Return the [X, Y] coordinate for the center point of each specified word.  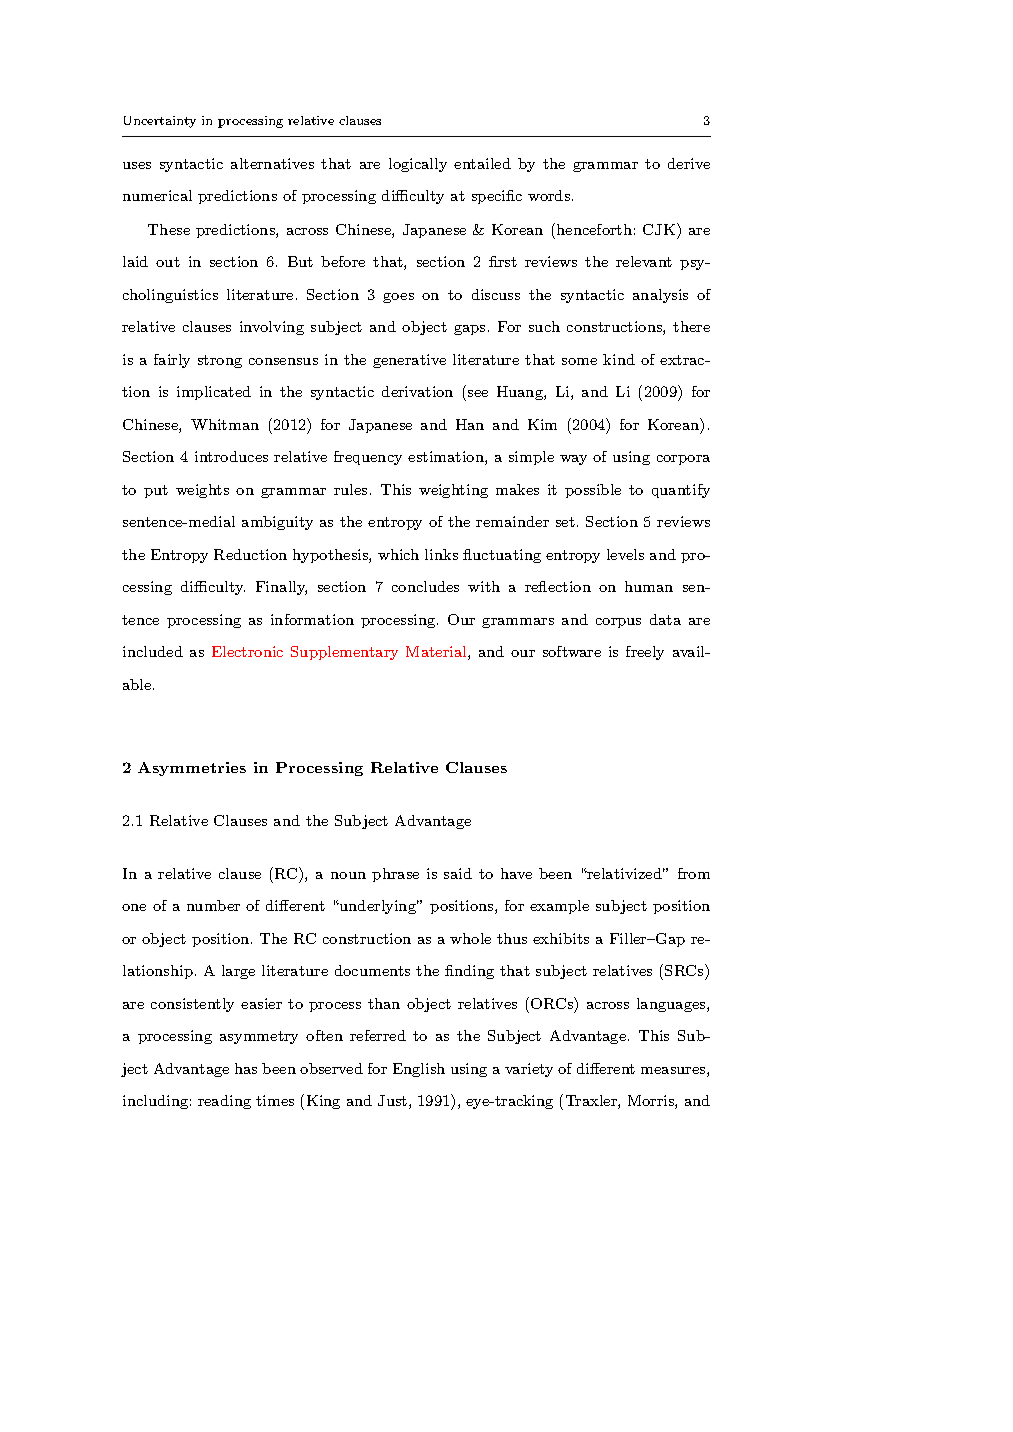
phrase [395, 875]
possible [593, 491]
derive [689, 163]
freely [645, 653]
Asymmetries [192, 769]
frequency [368, 458]
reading [224, 1102]
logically [418, 165]
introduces [231, 456]
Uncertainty [160, 122]
